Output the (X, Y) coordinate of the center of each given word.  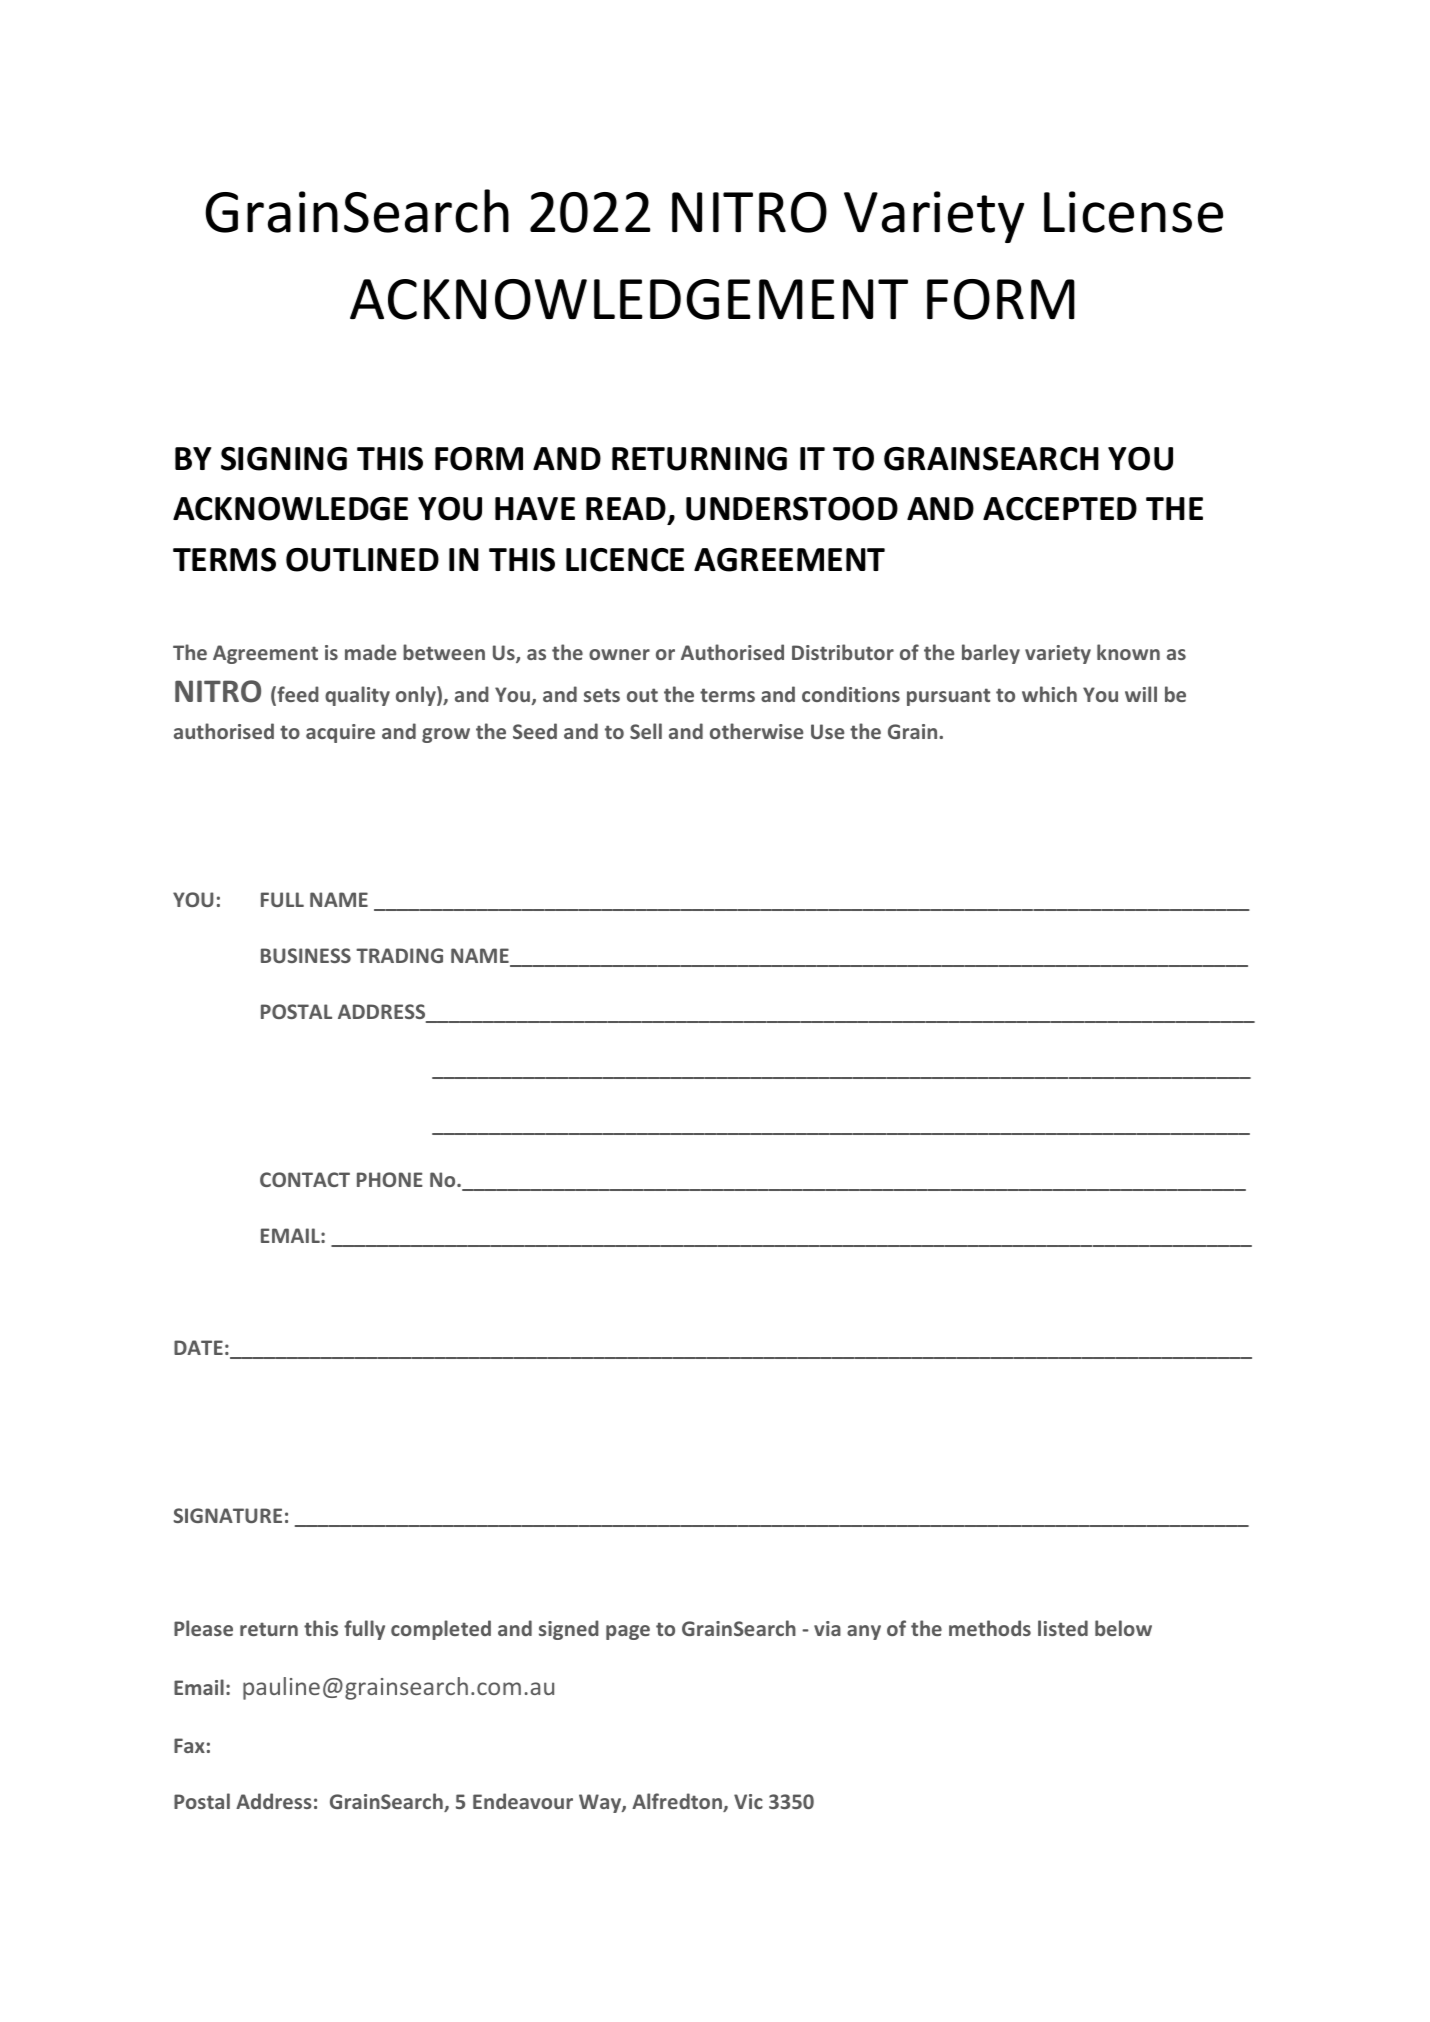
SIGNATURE (228, 1515)
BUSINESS (306, 955)
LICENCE (625, 560)
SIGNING (284, 459)
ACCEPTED (1060, 509)
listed (1063, 1628)
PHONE (390, 1179)
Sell (646, 731)
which (1049, 694)
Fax (189, 1745)
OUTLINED (362, 560)
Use (827, 731)
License (1133, 212)
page (628, 1632)
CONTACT (305, 1179)
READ (626, 508)
